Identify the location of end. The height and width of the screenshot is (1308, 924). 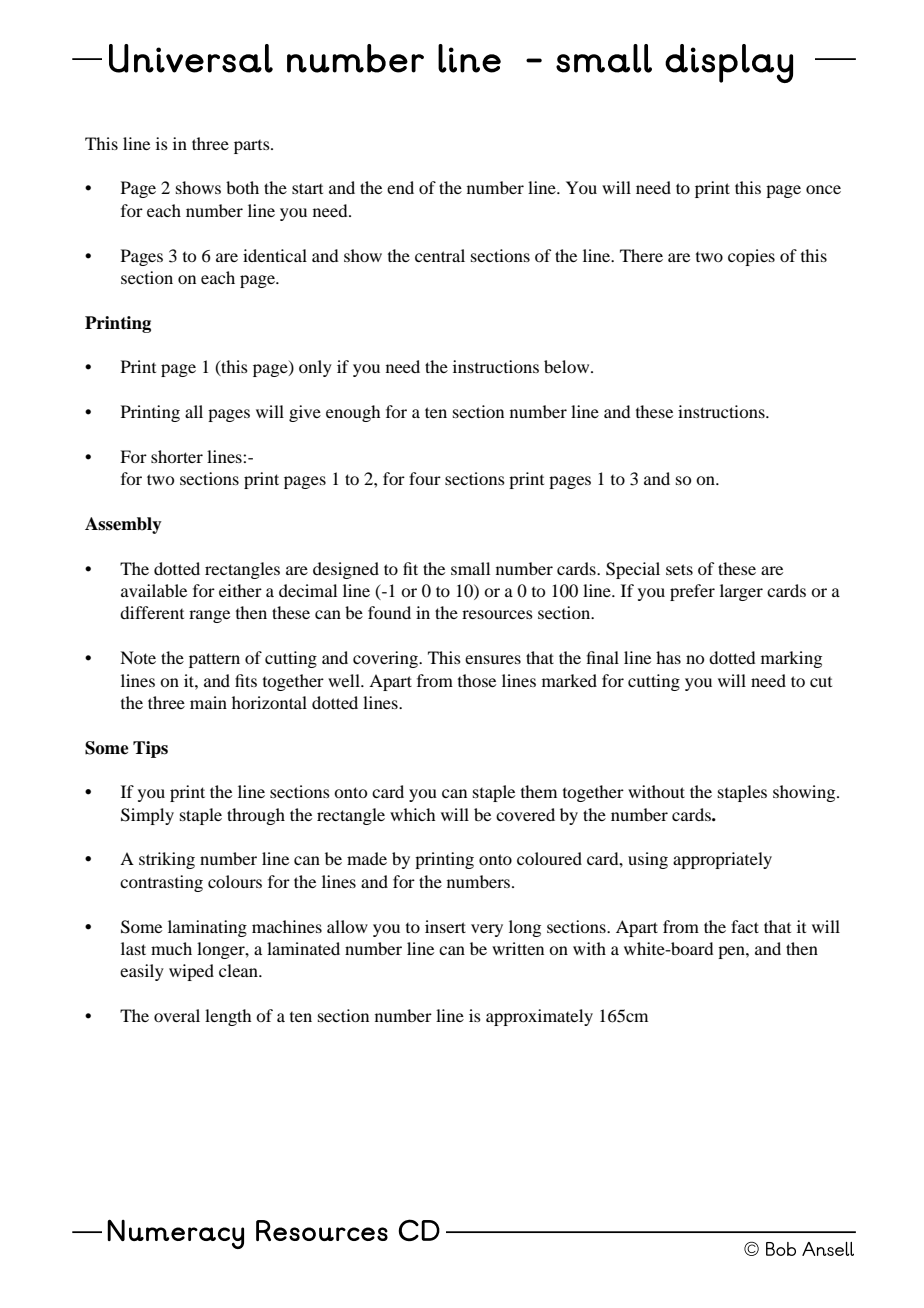
(400, 187).
